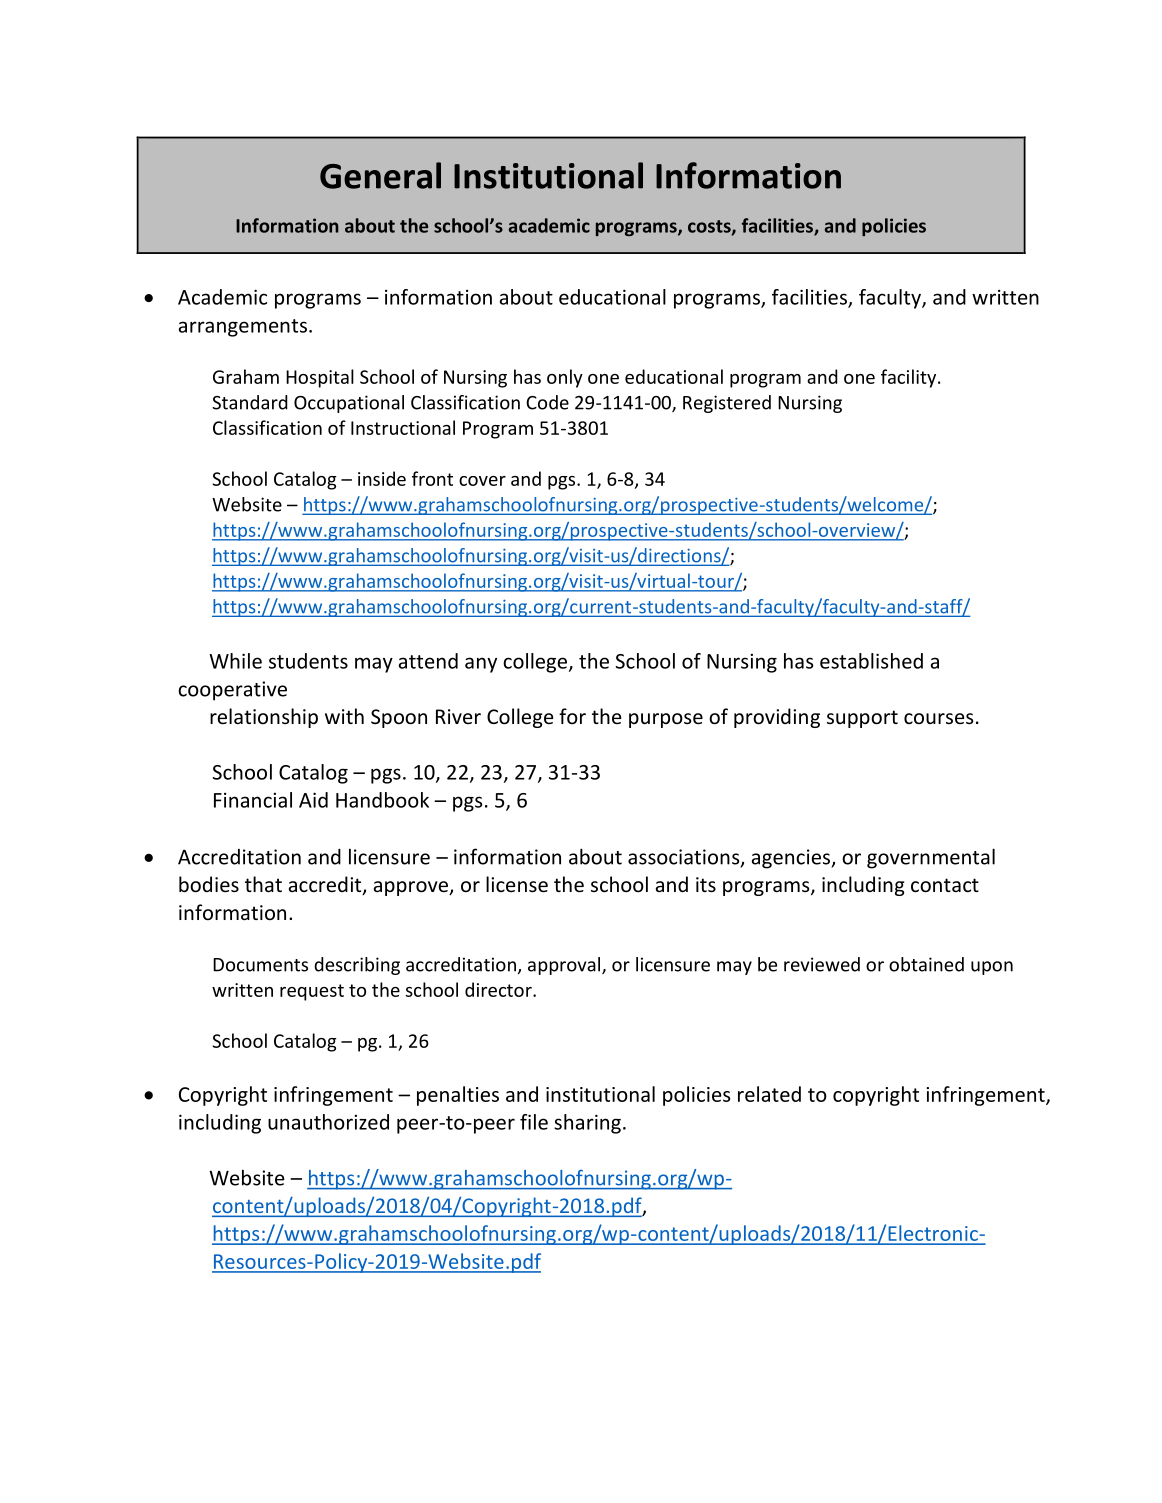  I want to click on General, so click(380, 175).
